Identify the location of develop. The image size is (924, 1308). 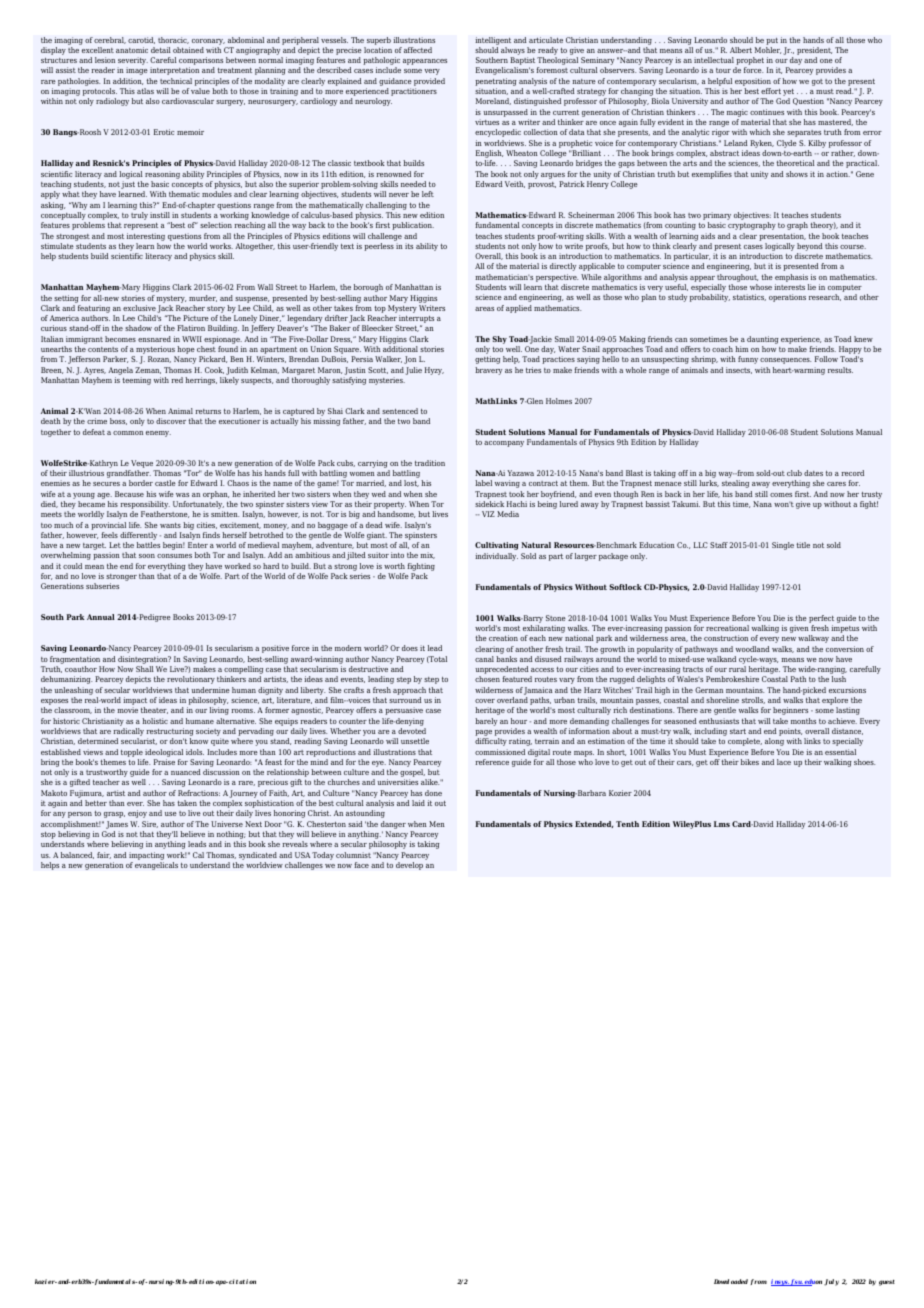
(409, 866).
